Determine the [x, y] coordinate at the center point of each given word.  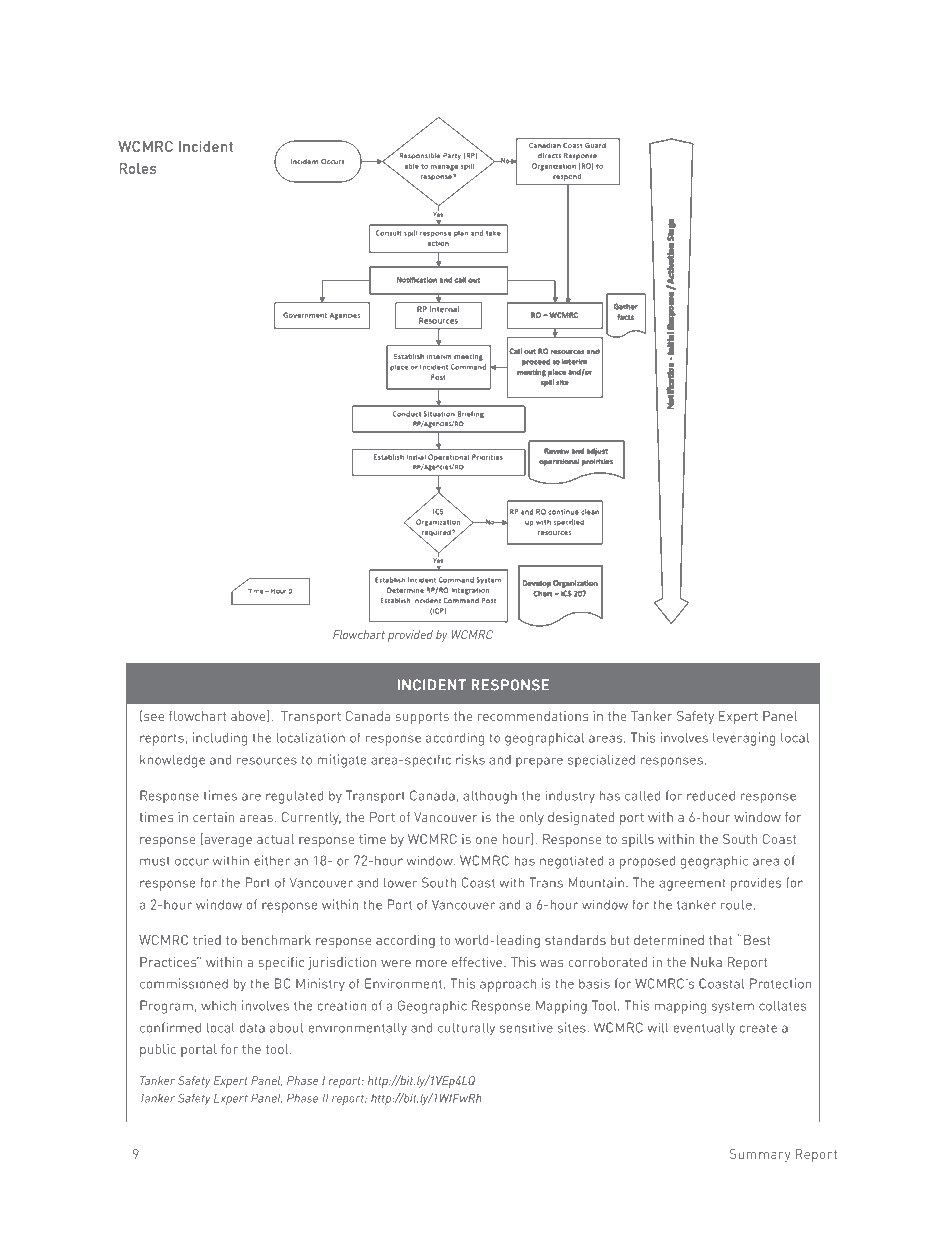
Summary [760, 1155]
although [490, 797]
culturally [466, 1029]
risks [470, 759]
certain [214, 817]
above [249, 716]
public [158, 1050]
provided [410, 636]
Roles [138, 168]
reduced [711, 795]
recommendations [533, 716]
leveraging [744, 739]
